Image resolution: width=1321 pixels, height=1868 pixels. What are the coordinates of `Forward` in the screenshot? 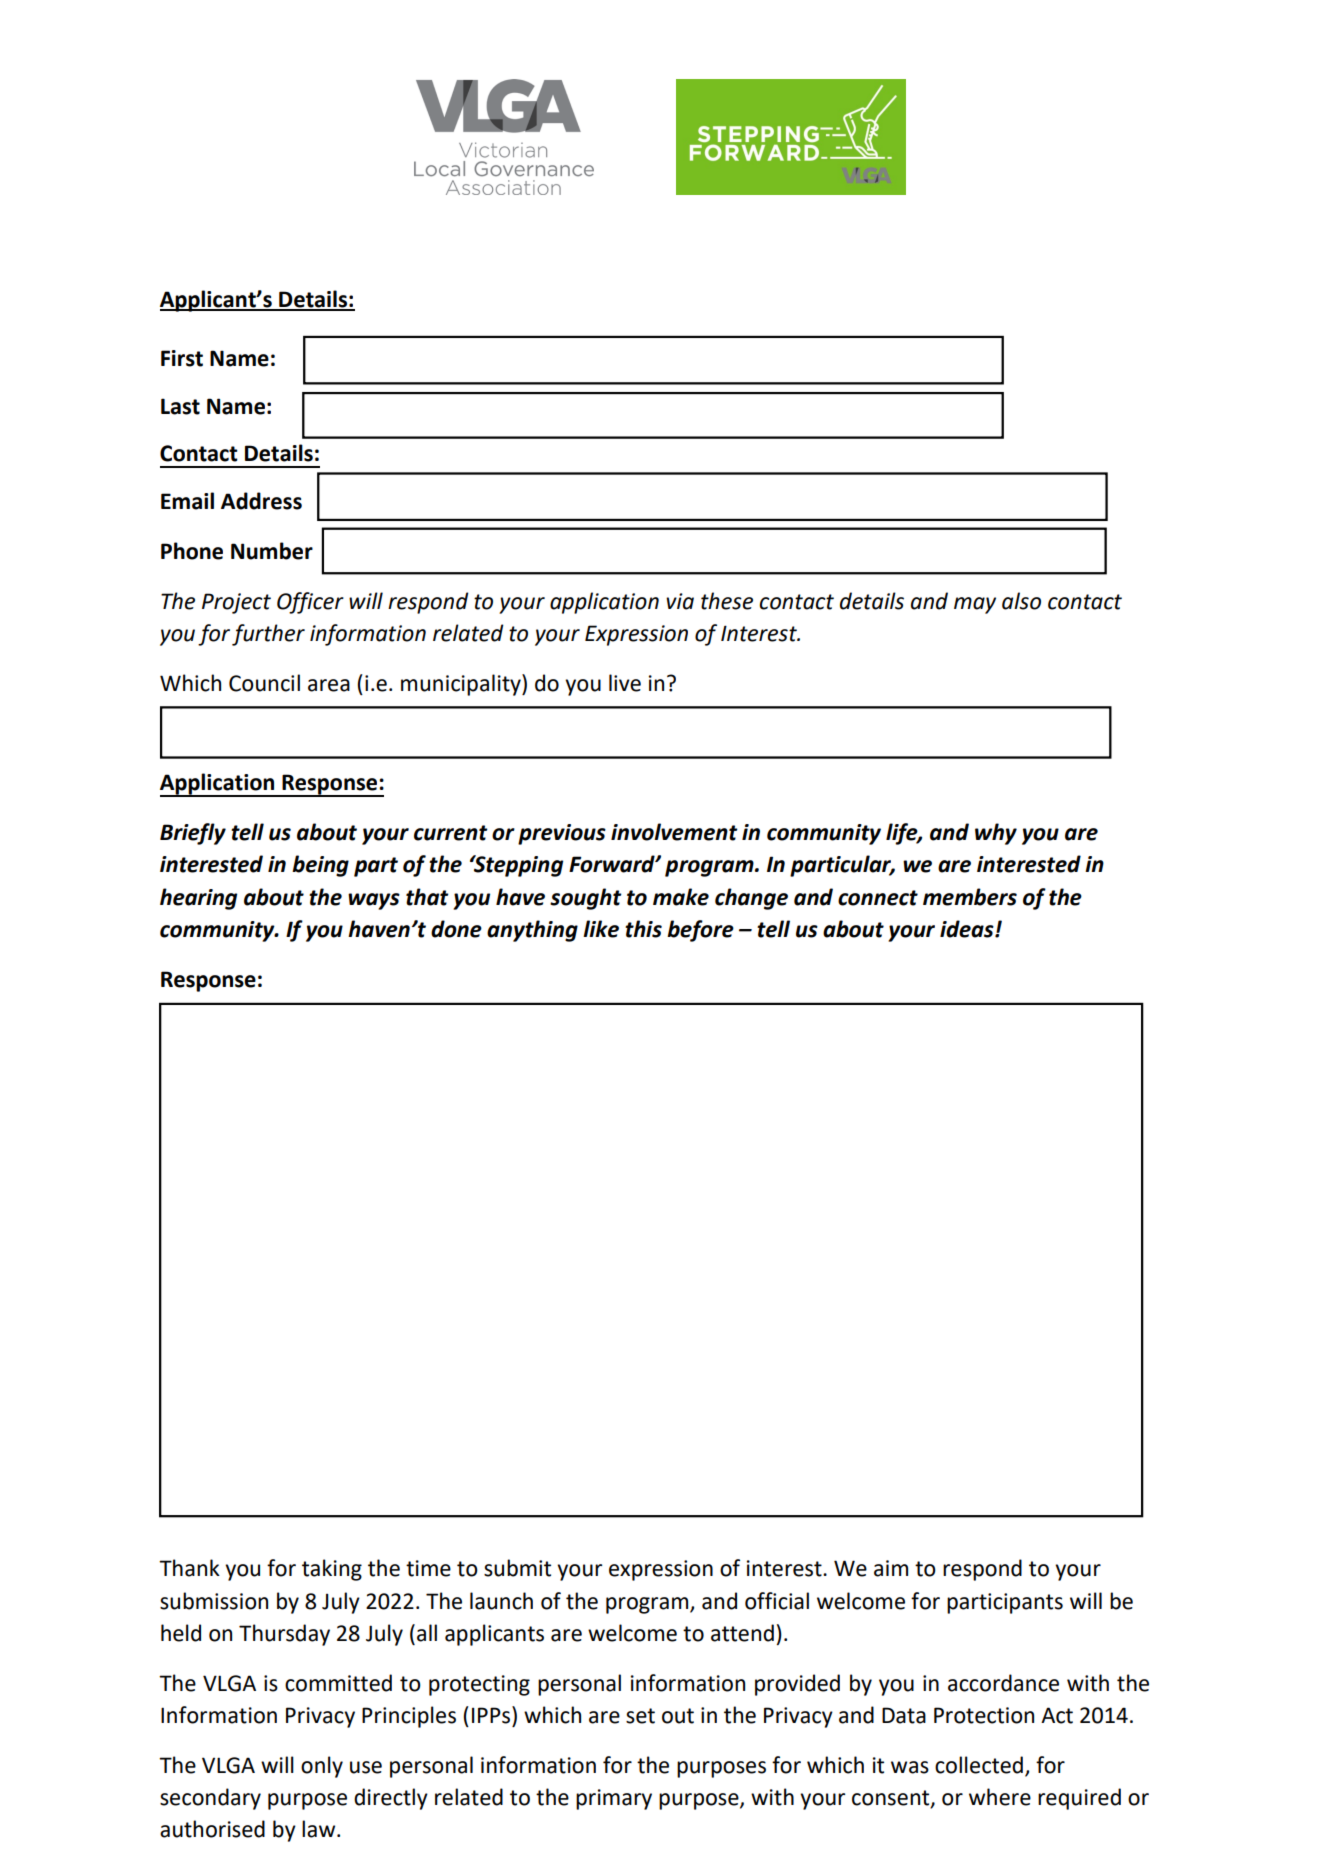 It's located at (613, 864).
